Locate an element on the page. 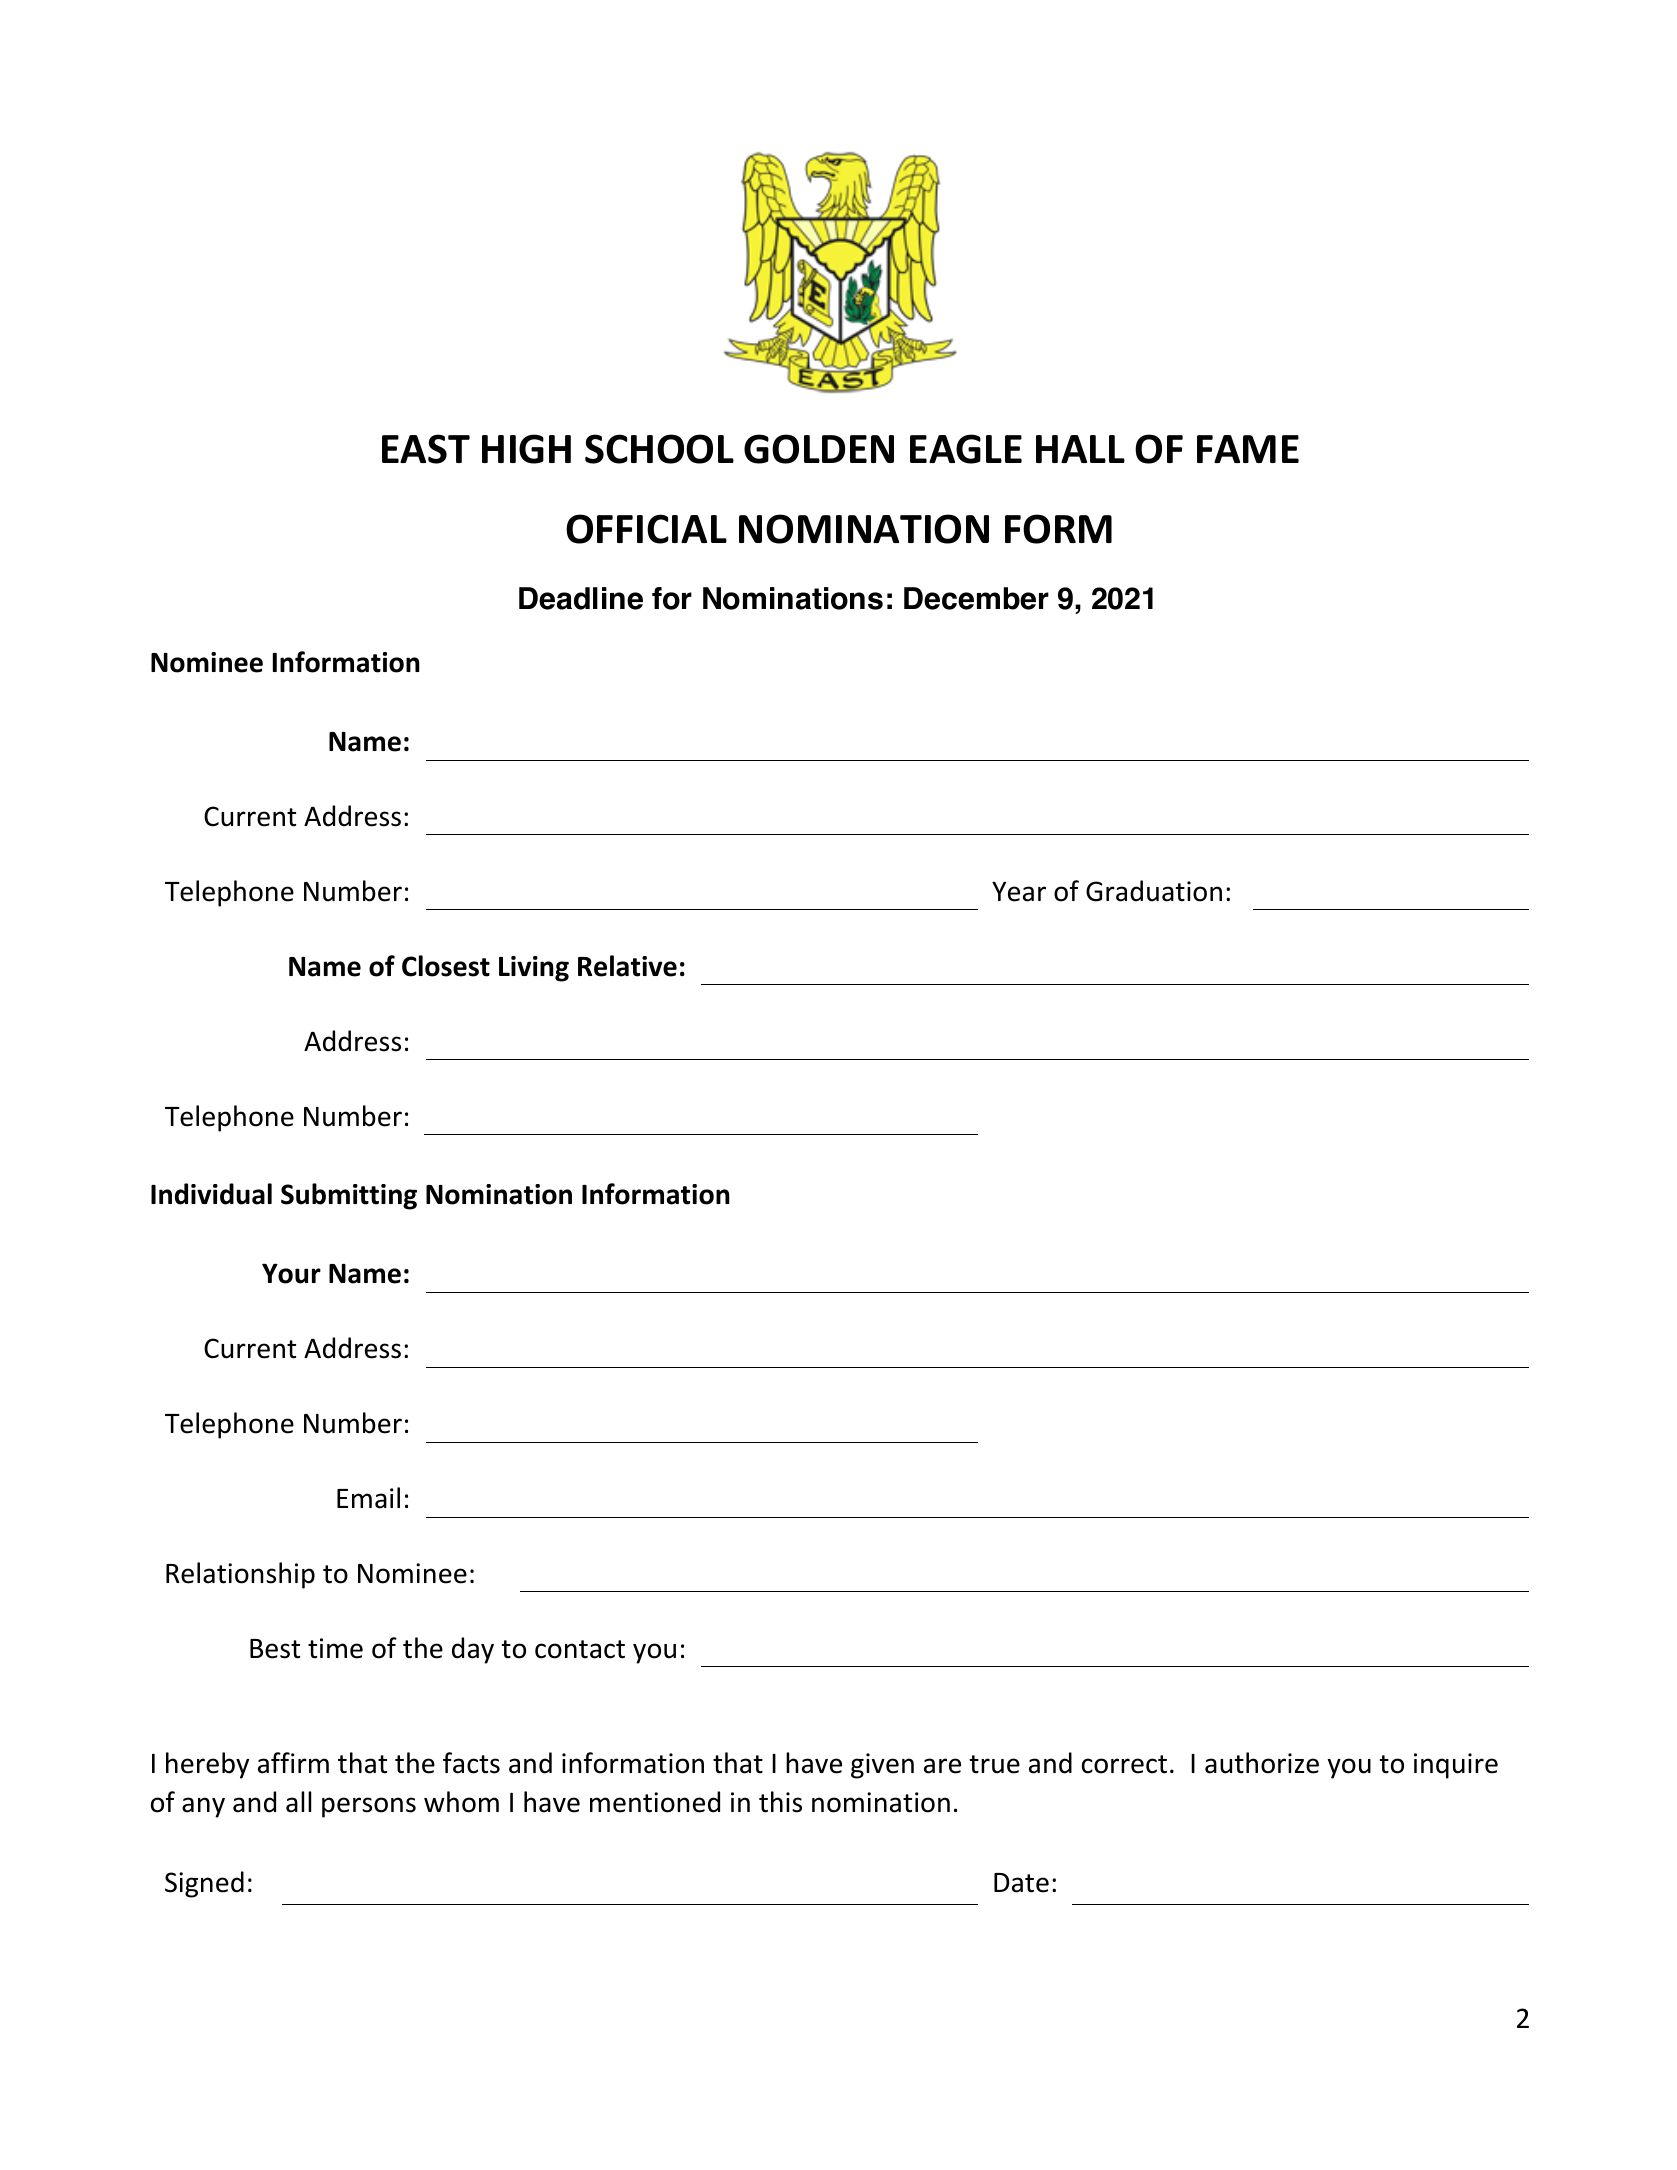 The height and width of the image is (2170, 1677). GOLDEN is located at coordinates (819, 449).
